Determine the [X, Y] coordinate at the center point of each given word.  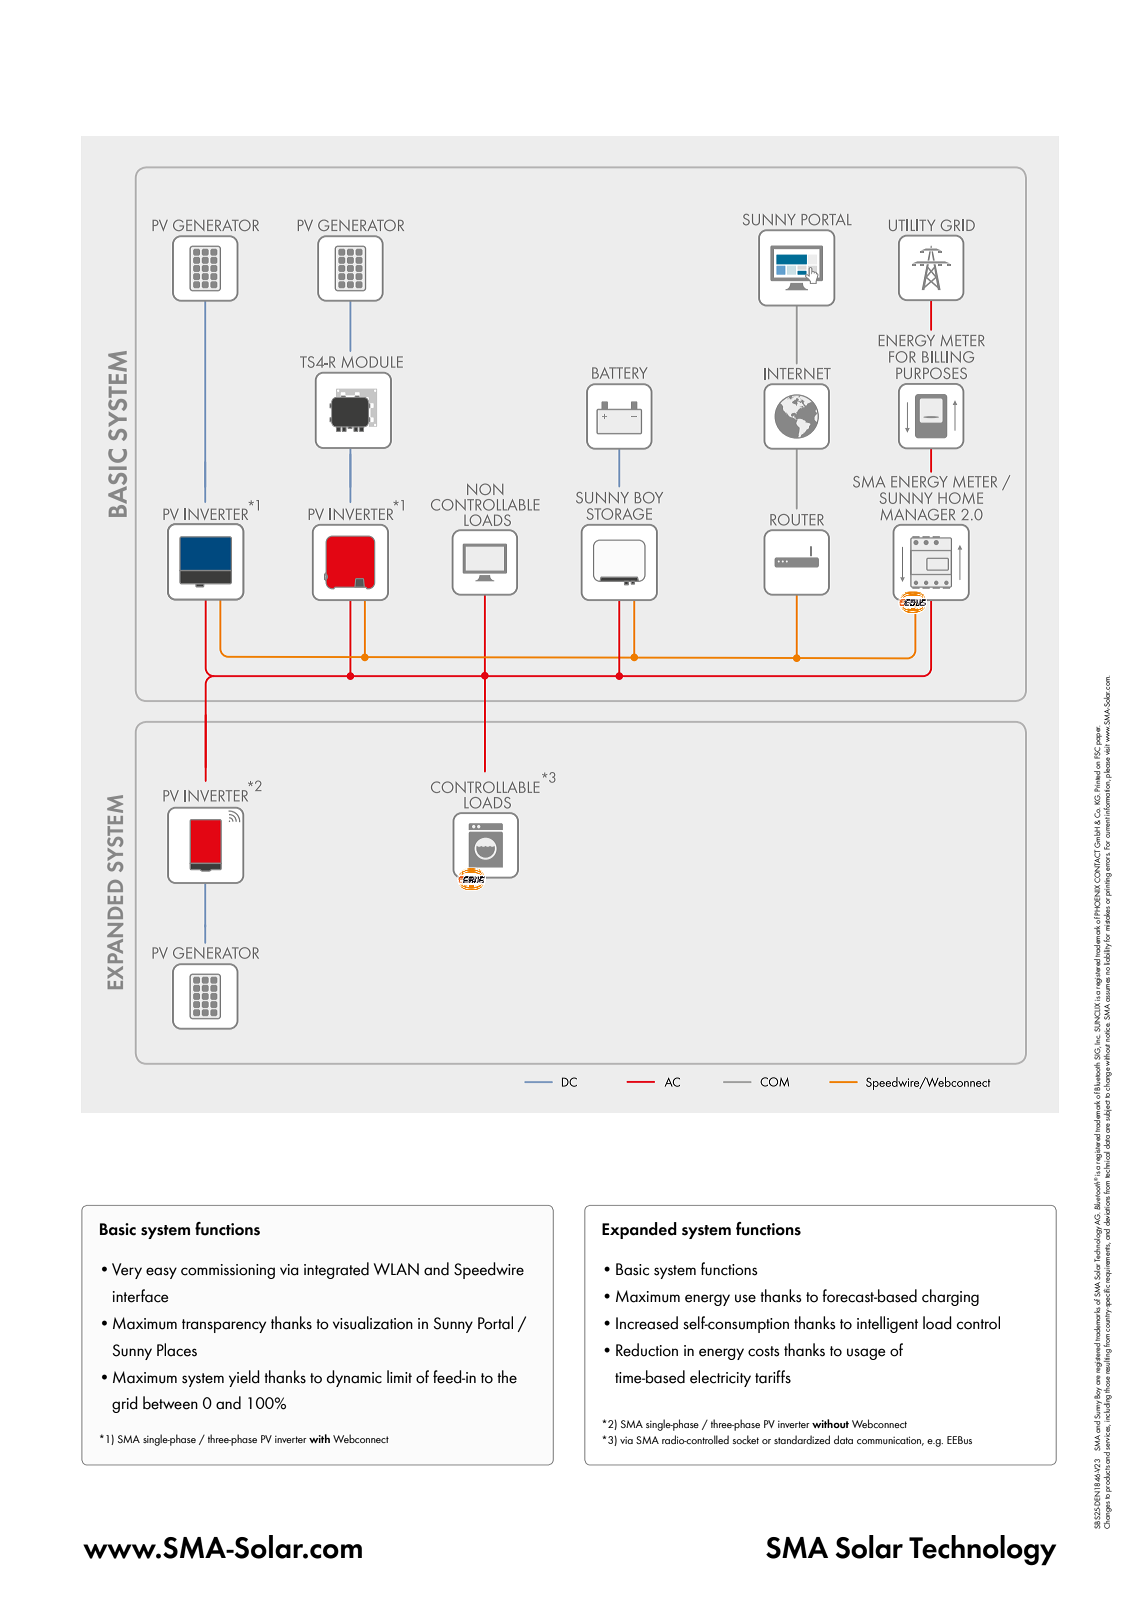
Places [177, 1350]
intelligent [887, 1324]
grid [125, 1404]
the [507, 1377]
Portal [495, 1323]
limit [399, 1376]
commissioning [228, 1271]
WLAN [396, 1269]
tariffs [773, 1377]
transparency [224, 1326]
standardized [802, 1439]
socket [746, 1439]
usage [866, 1354]
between [170, 1403]
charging [950, 1297]
